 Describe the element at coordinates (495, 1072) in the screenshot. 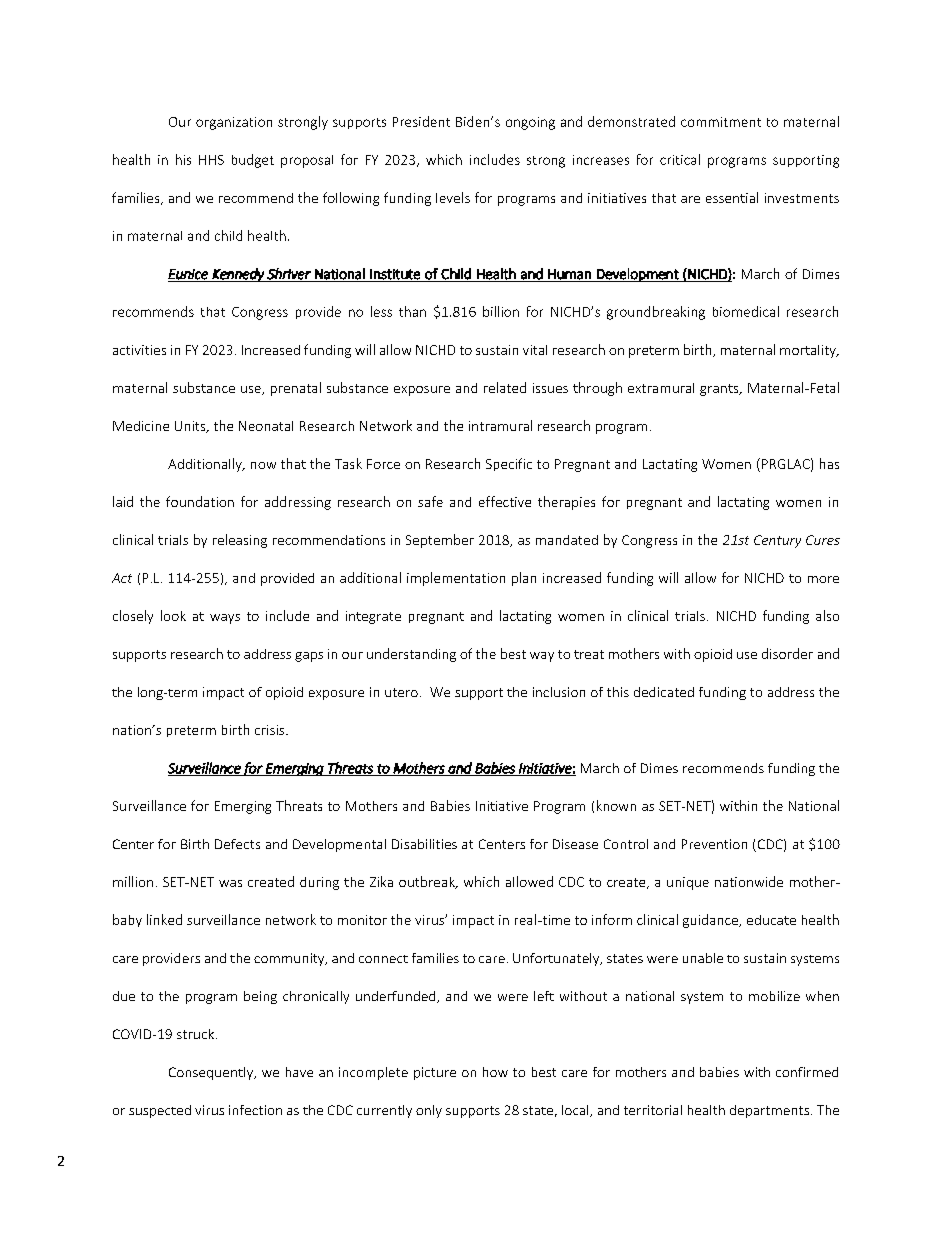

I see `how` at that location.
